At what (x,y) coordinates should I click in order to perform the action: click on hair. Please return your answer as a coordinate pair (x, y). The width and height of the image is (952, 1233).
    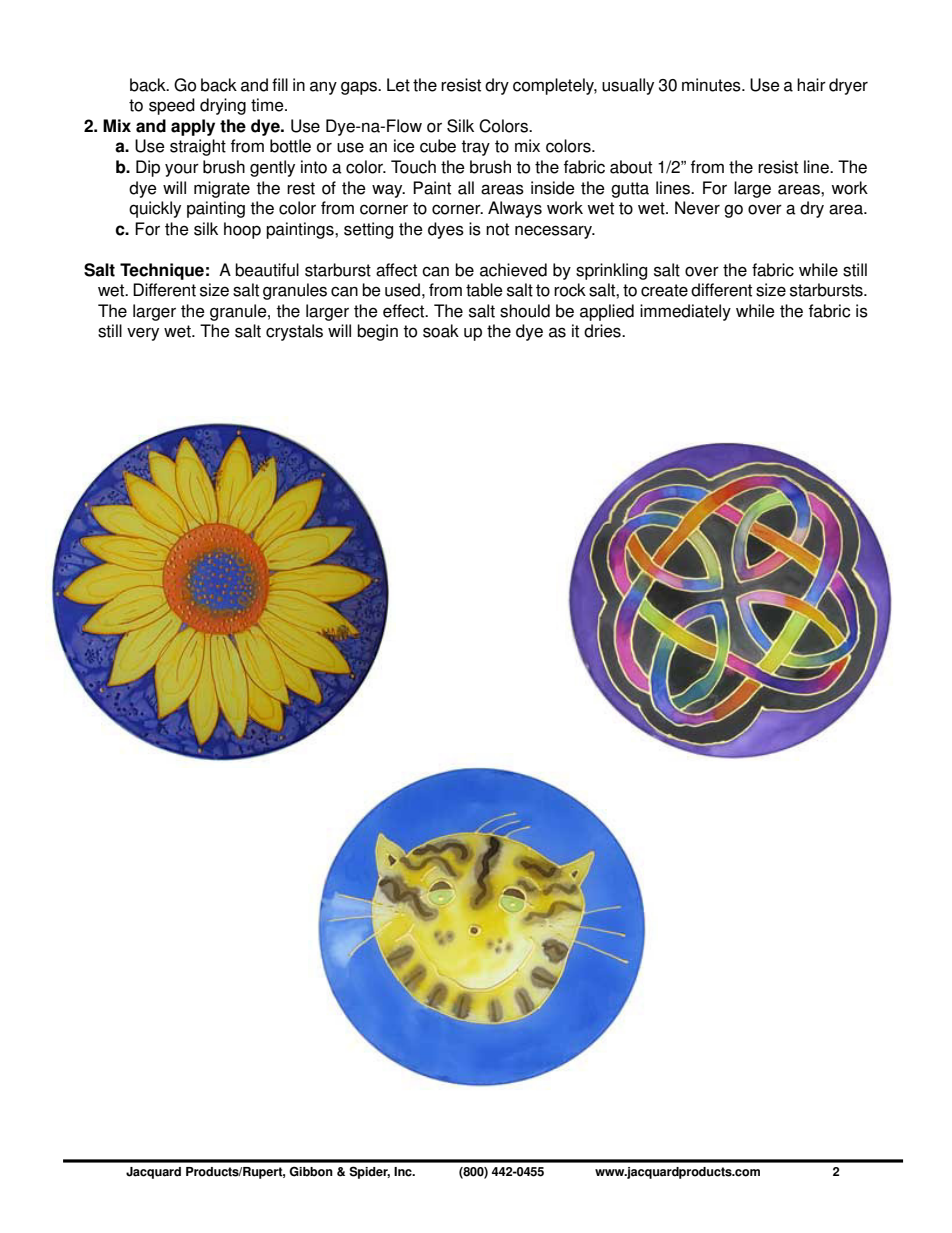
    Looking at the image, I should click on (811, 85).
